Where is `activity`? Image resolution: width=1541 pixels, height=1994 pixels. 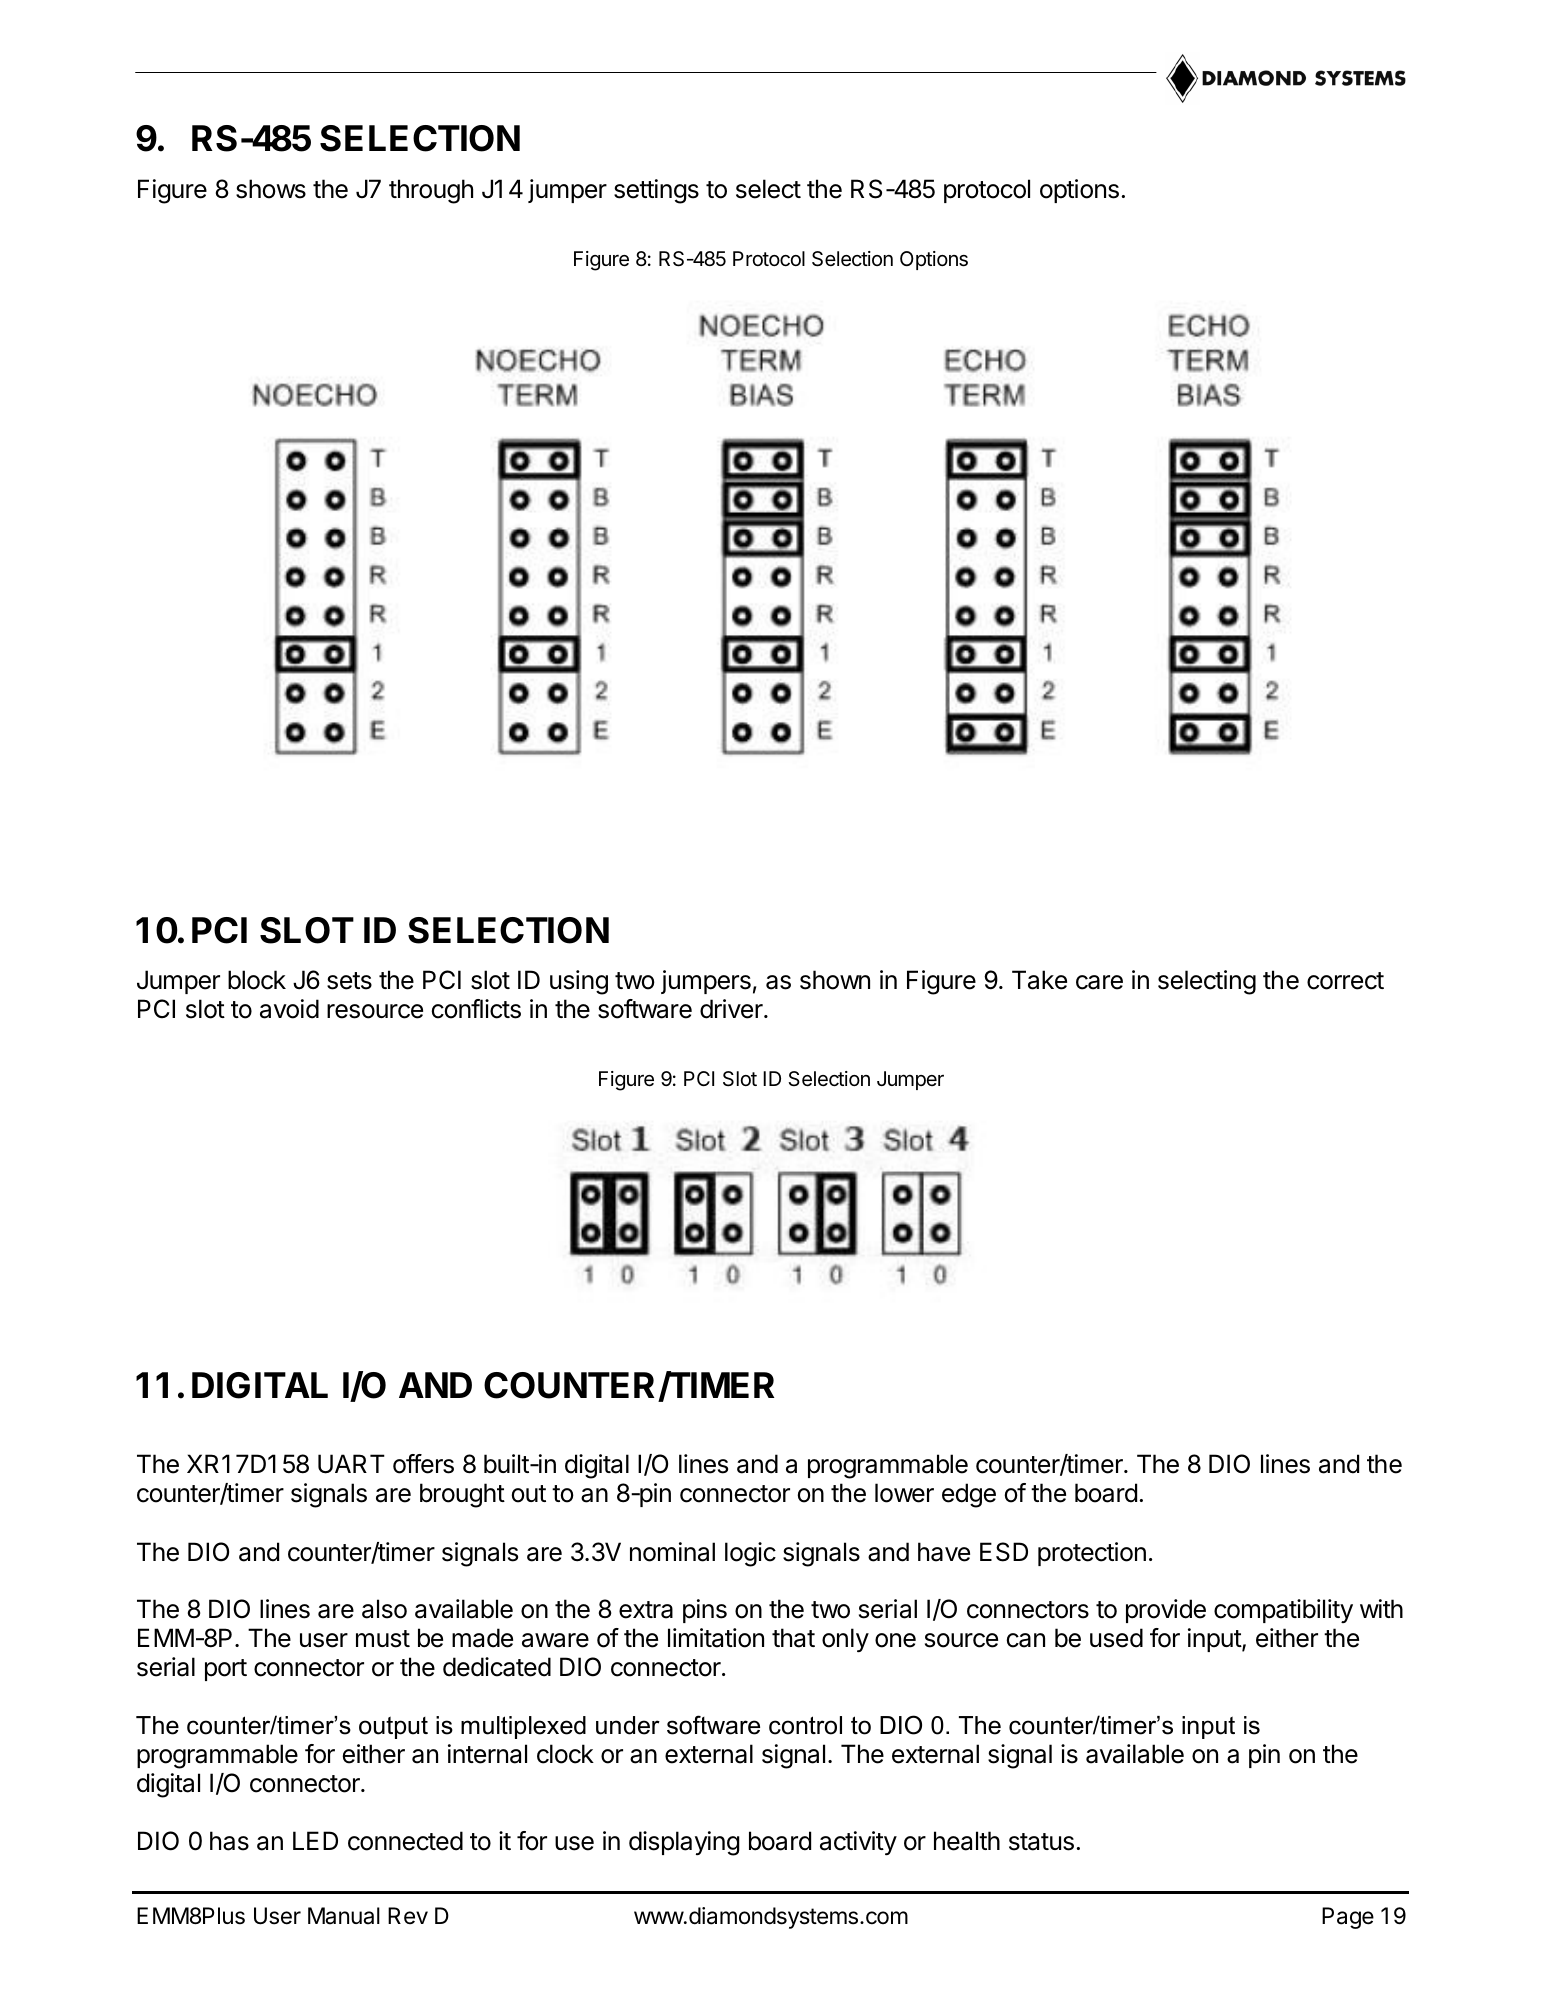
activity is located at coordinates (858, 1843).
